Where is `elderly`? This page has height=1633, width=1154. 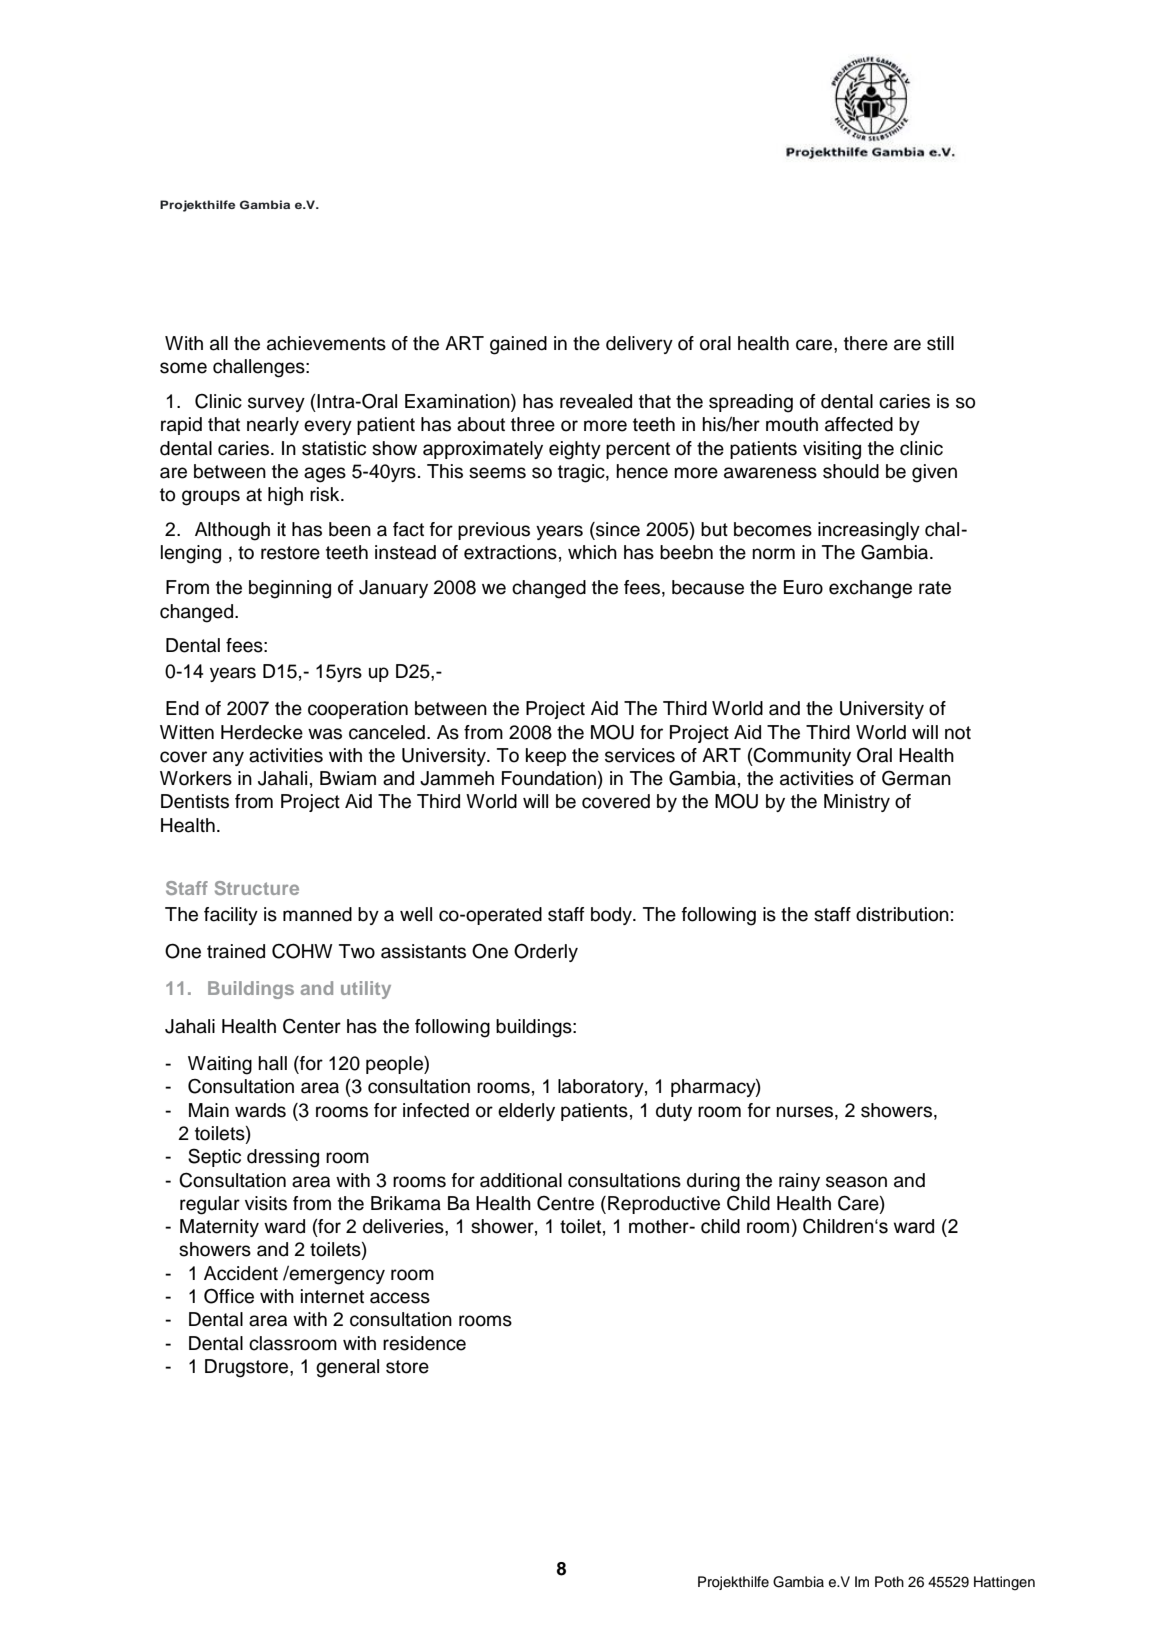 elderly is located at coordinates (526, 1112).
